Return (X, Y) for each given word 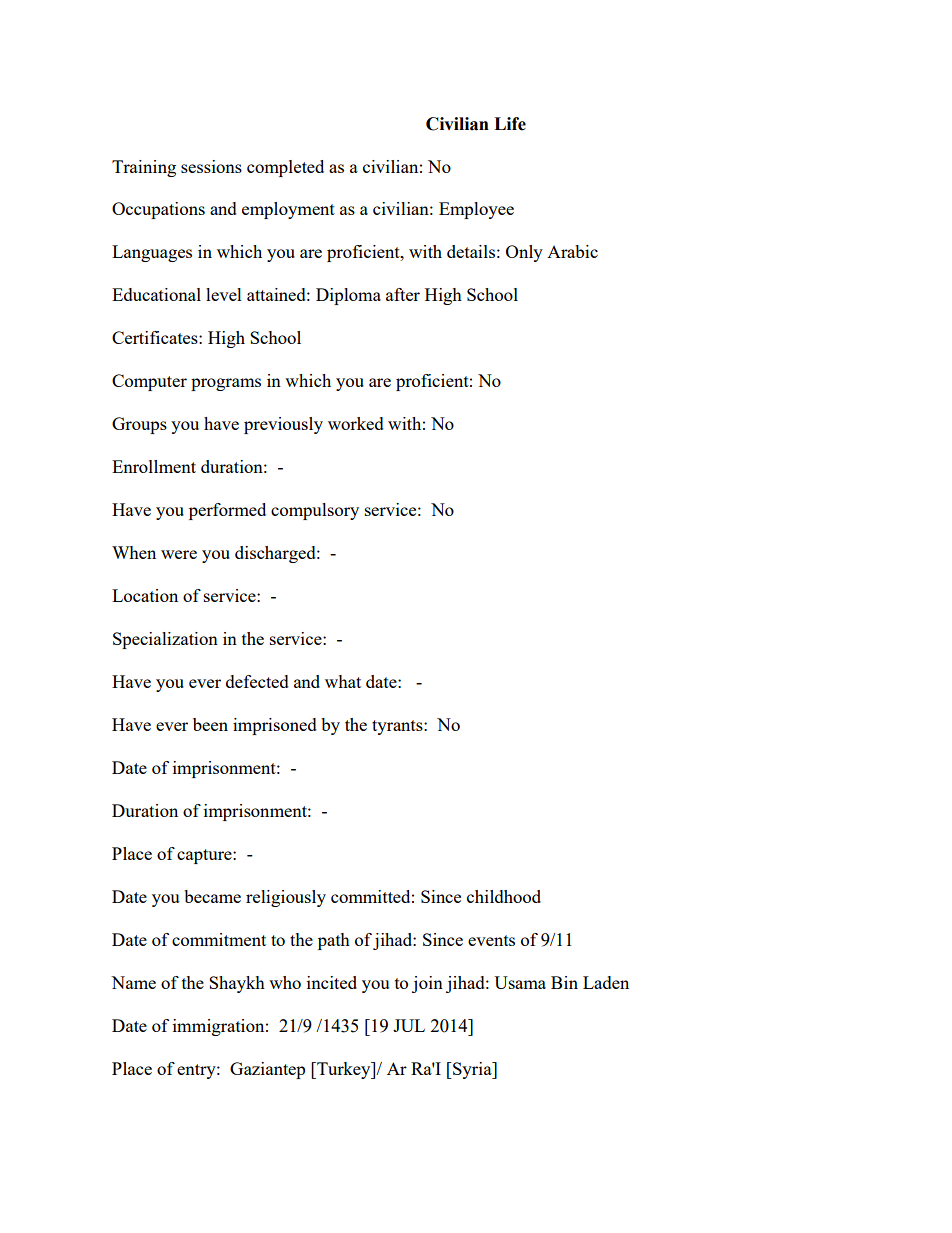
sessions (211, 166)
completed (285, 168)
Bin (564, 982)
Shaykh (237, 984)
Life (510, 124)
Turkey (344, 1070)
